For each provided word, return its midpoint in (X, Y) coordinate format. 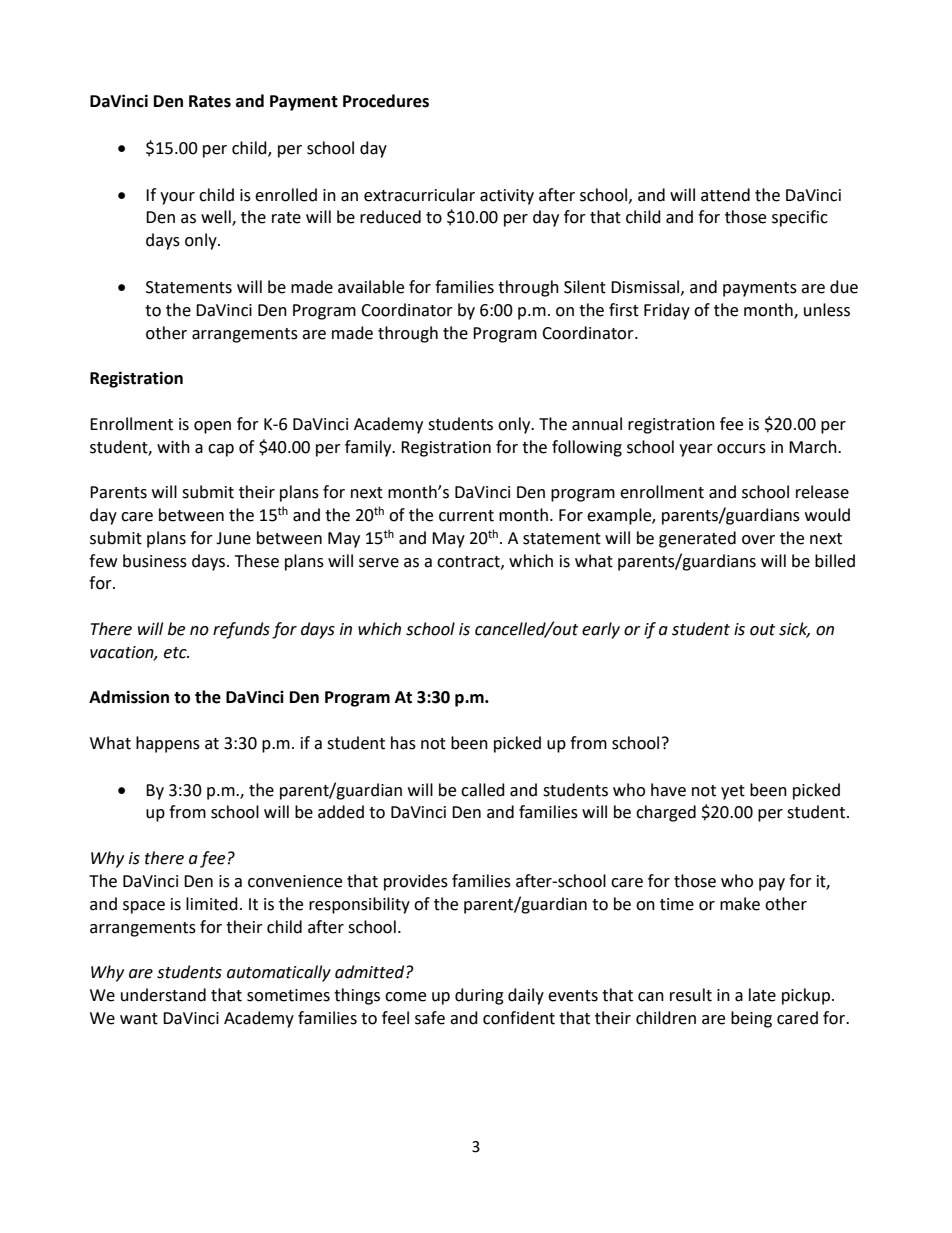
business (155, 561)
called (483, 790)
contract (469, 562)
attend (725, 195)
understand (163, 995)
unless (827, 310)
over (758, 540)
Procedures (386, 101)
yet (733, 792)
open (212, 427)
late (762, 995)
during (479, 996)
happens (168, 744)
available (371, 287)
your (177, 198)
